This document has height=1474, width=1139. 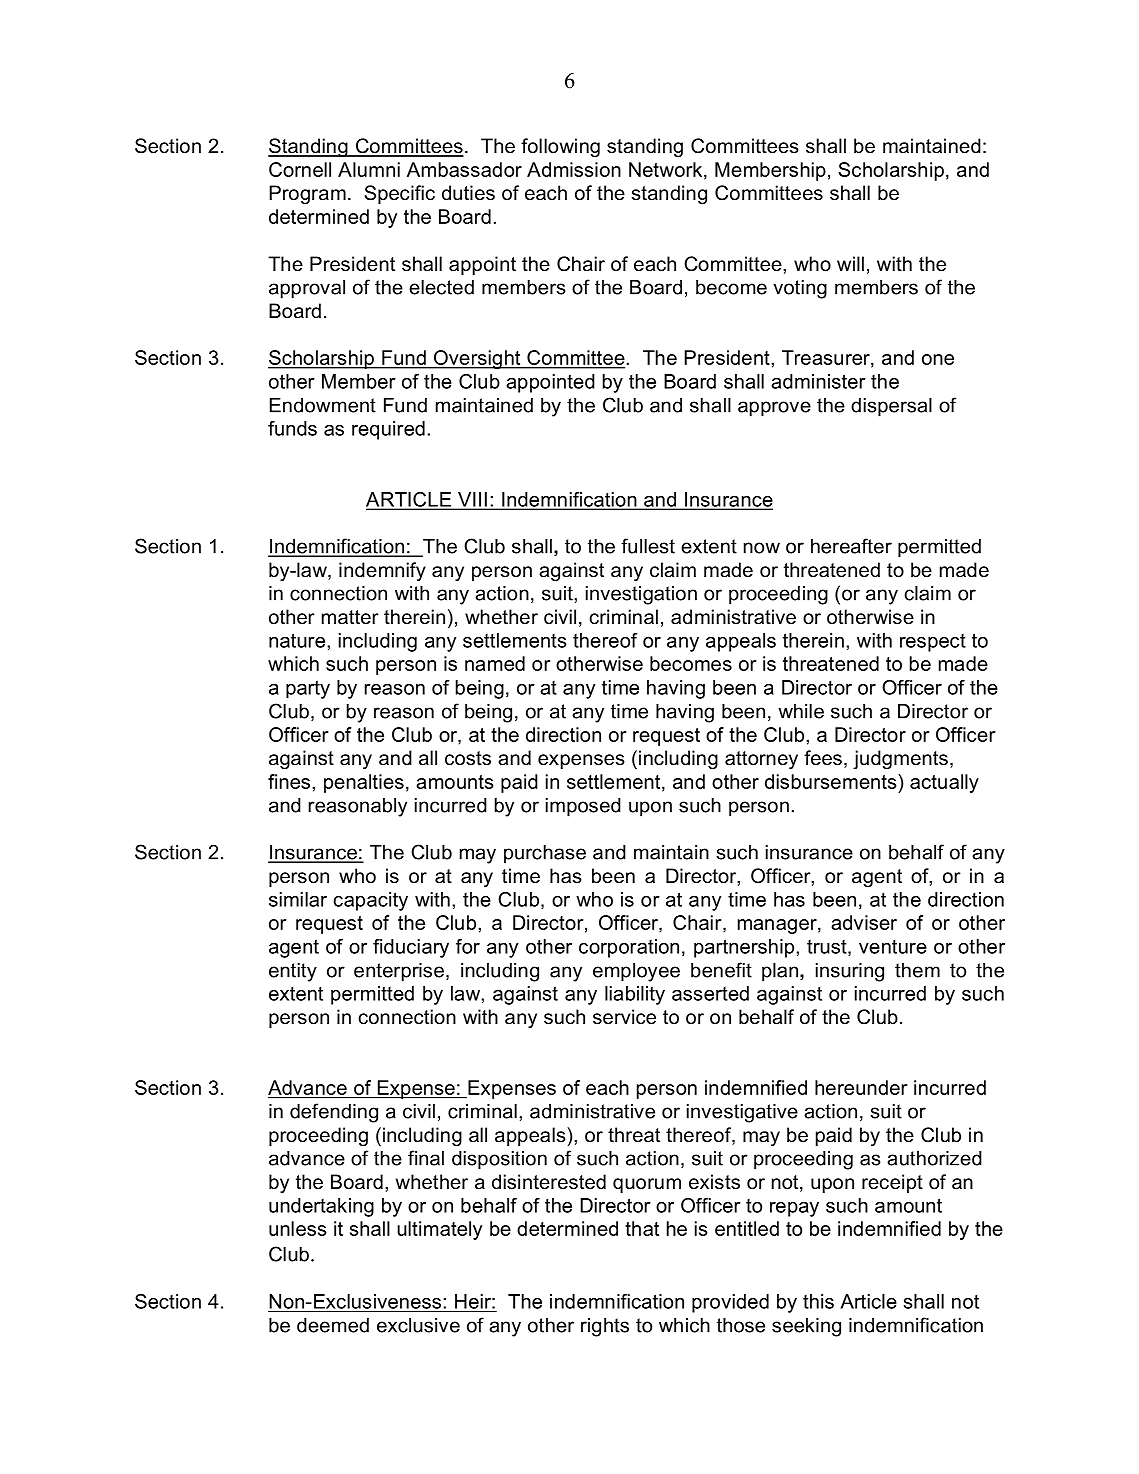 What do you see at coordinates (900, 759) in the document?
I see `judgments` at bounding box center [900, 759].
